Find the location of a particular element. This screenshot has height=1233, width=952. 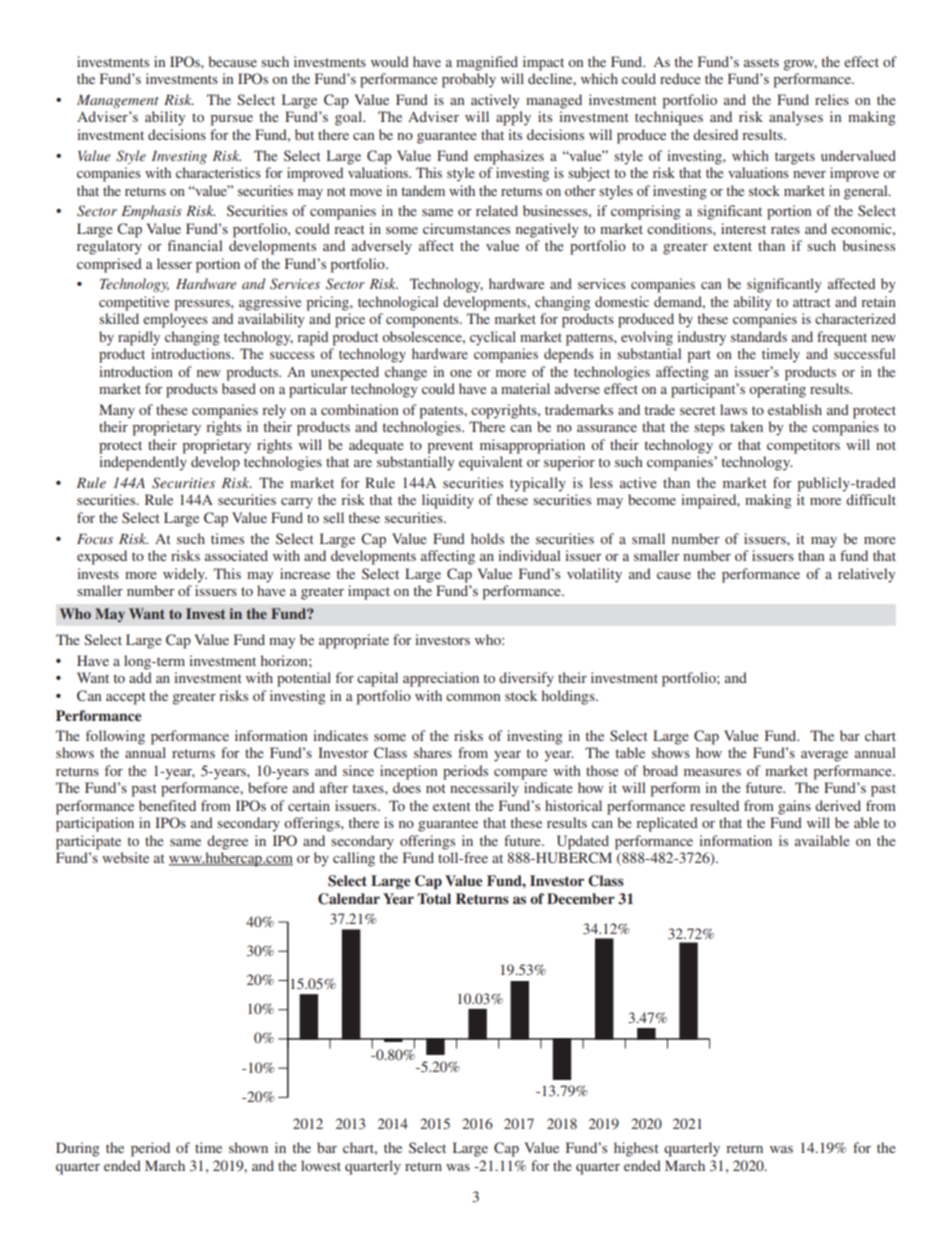

liquidity is located at coordinates (448, 501).
